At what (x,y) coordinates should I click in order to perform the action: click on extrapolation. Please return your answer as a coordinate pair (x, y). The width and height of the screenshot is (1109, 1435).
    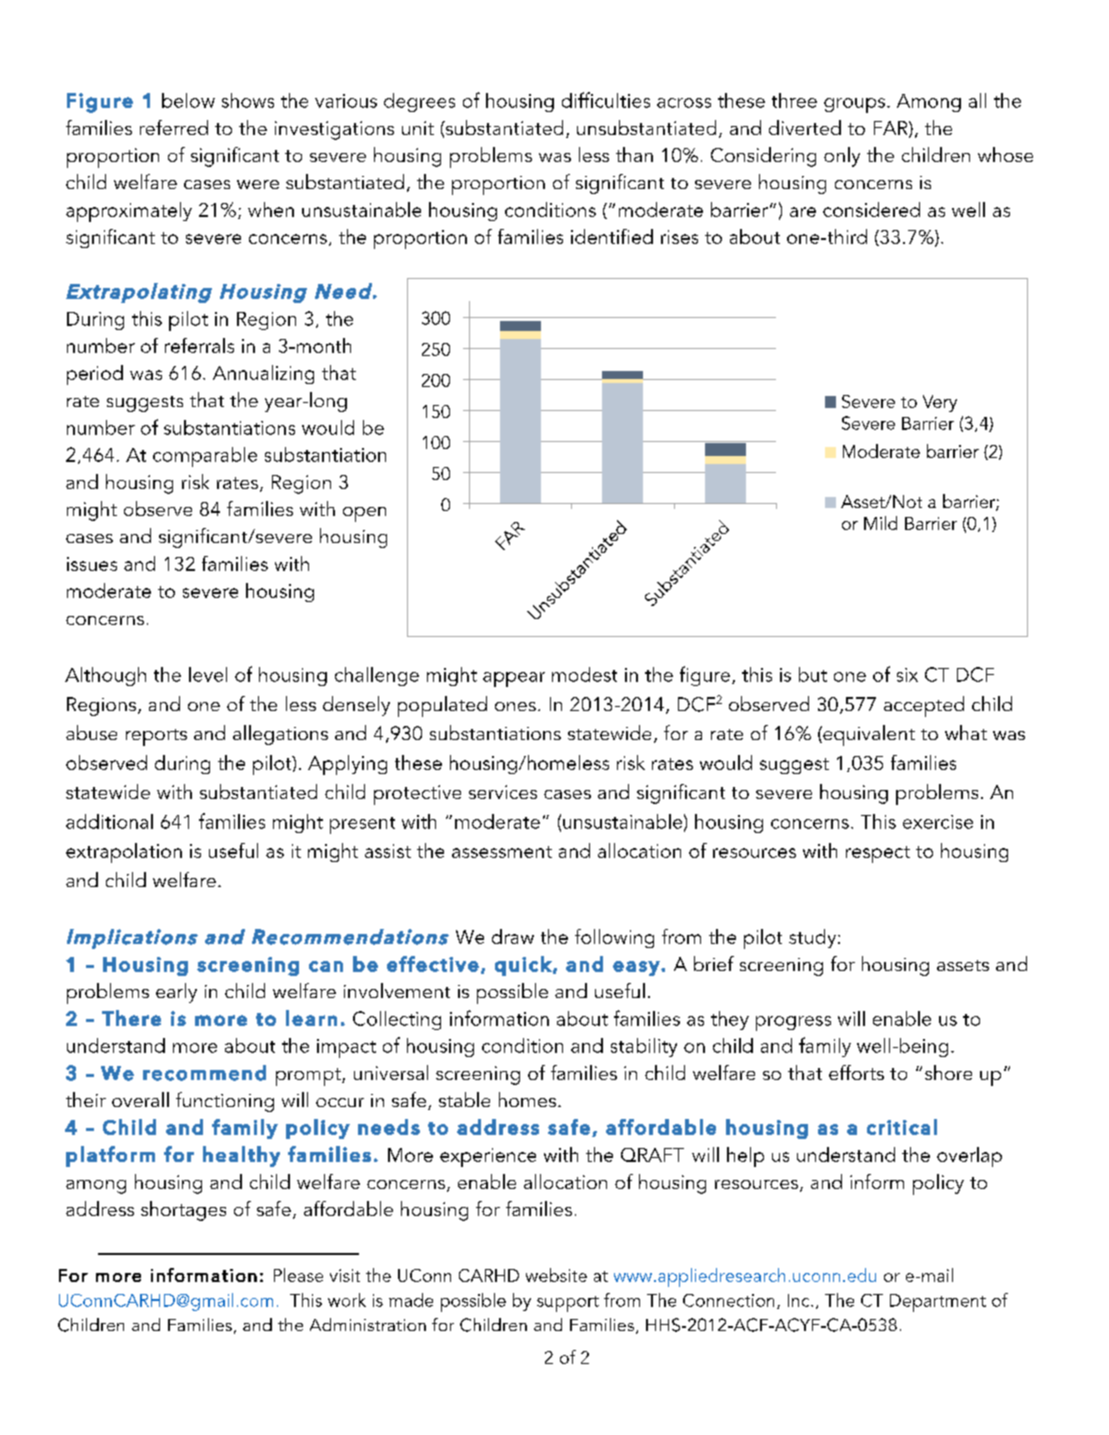
    Looking at the image, I should click on (124, 853).
